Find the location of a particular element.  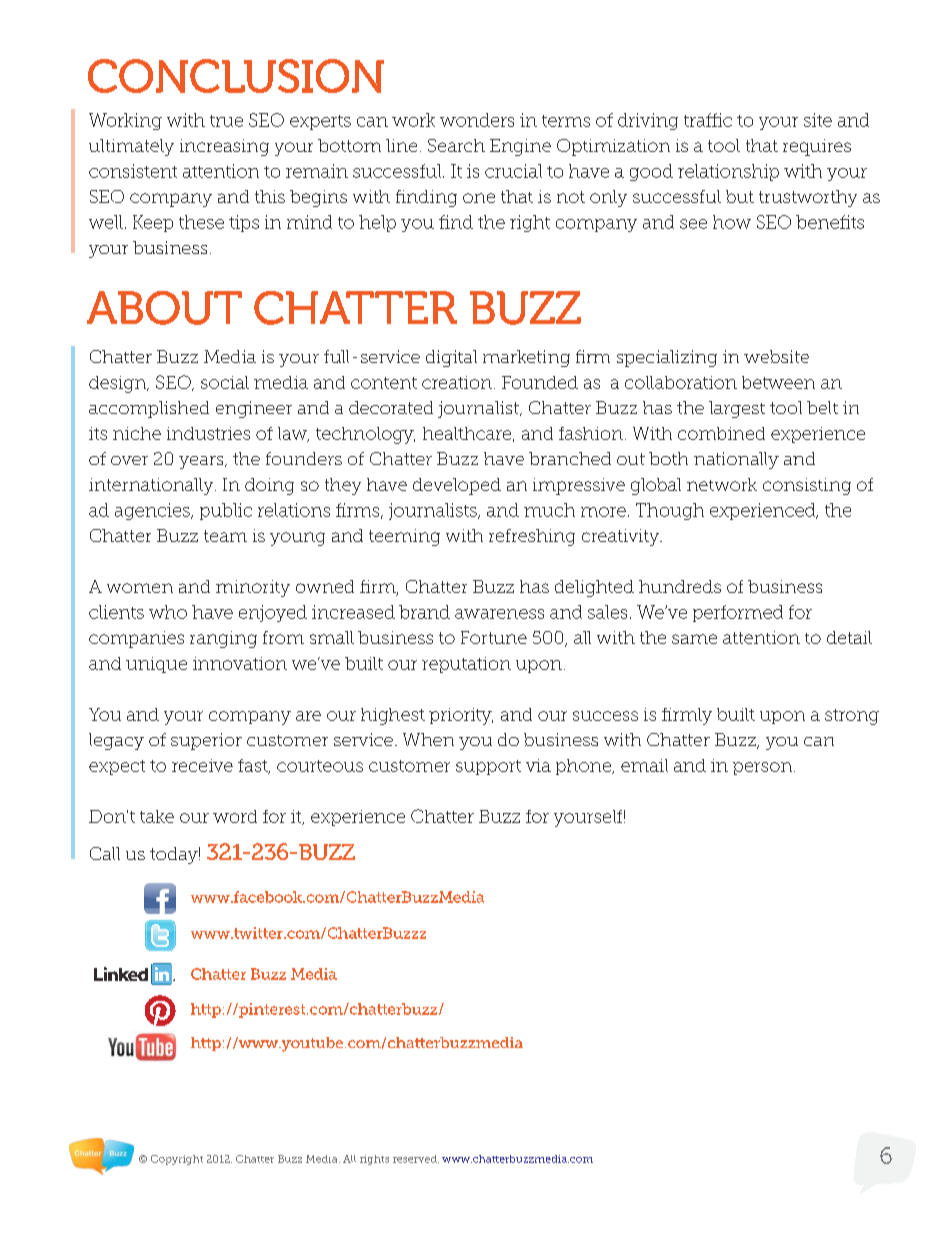

years is located at coordinates (202, 462).
